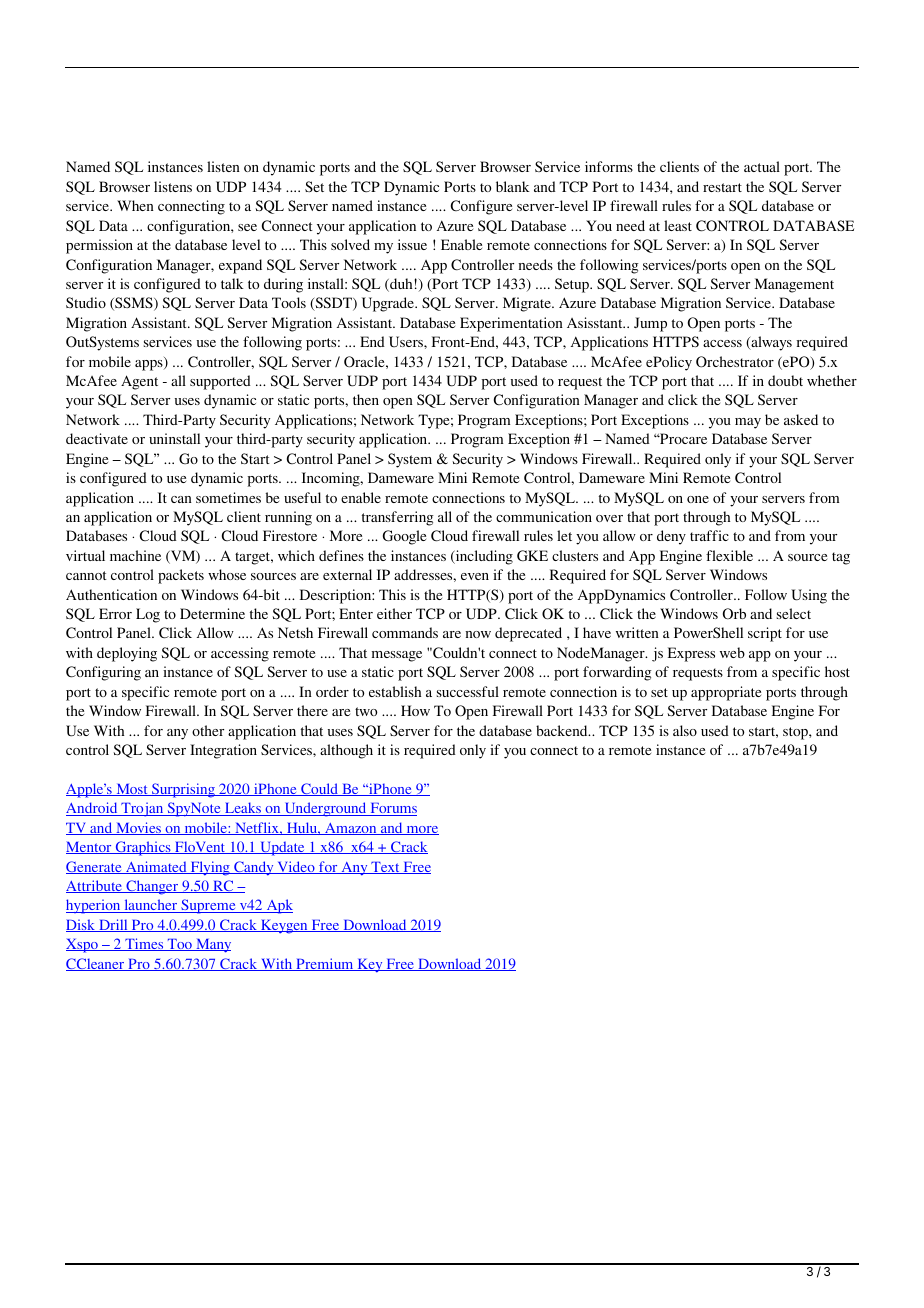 This screenshot has height=1308, width=924. What do you see at coordinates (97, 438) in the screenshot?
I see `deactivate` at bounding box center [97, 438].
